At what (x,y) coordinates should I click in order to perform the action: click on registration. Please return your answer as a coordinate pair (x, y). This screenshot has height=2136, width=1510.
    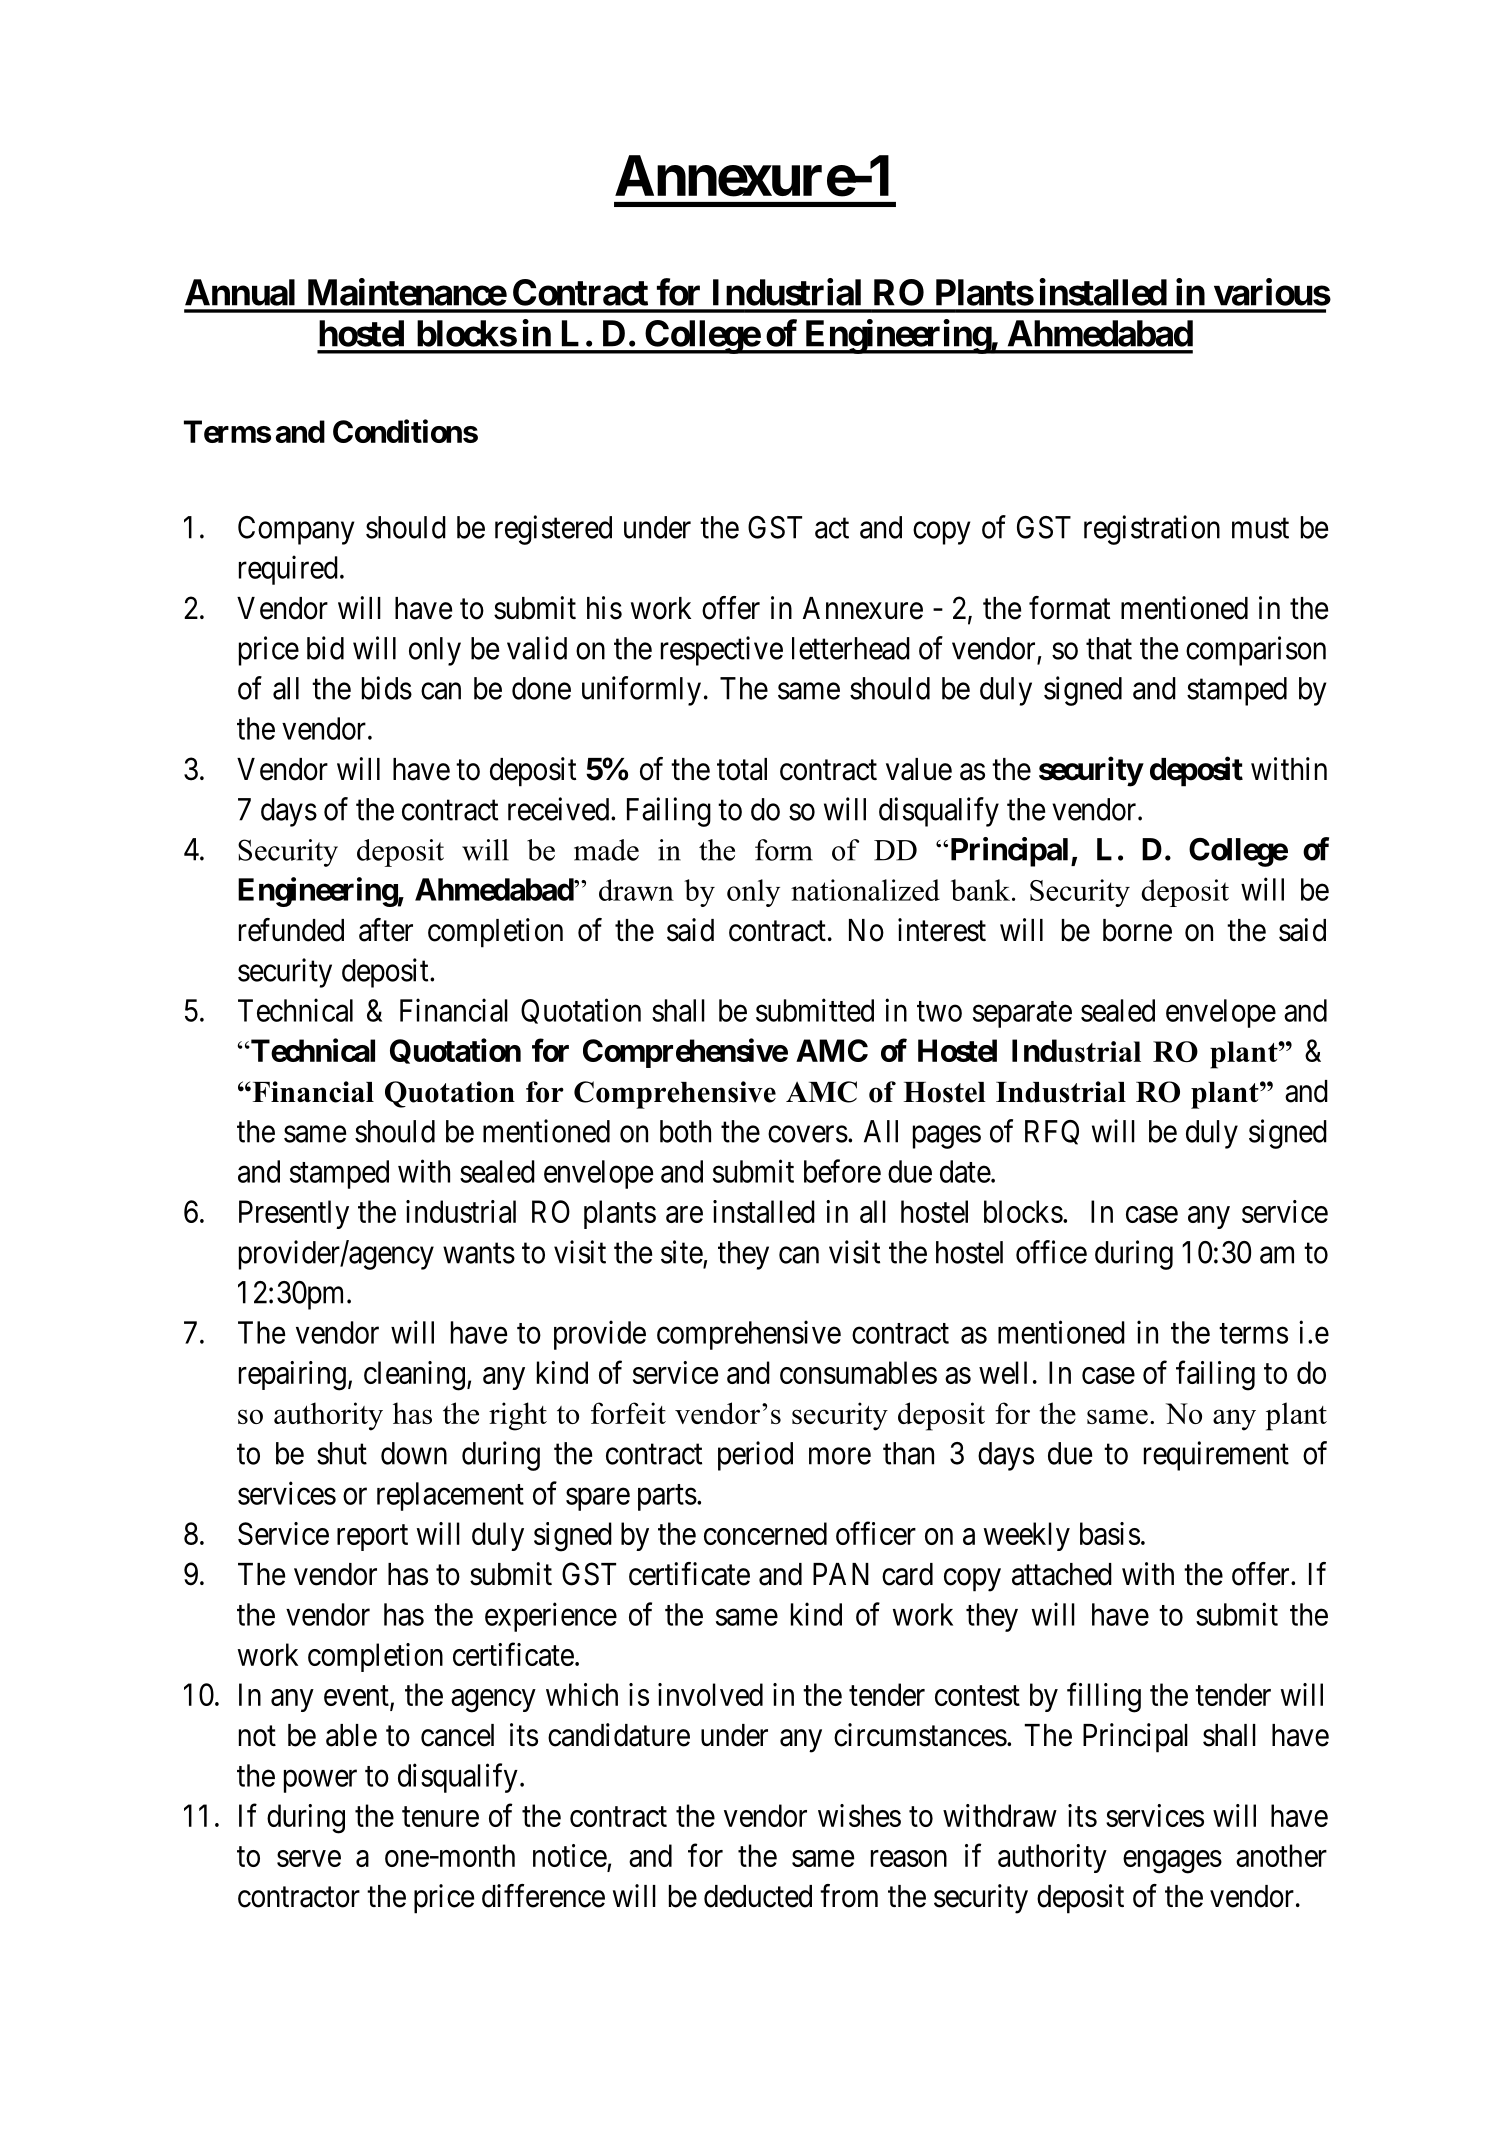
    Looking at the image, I should click on (1152, 530).
